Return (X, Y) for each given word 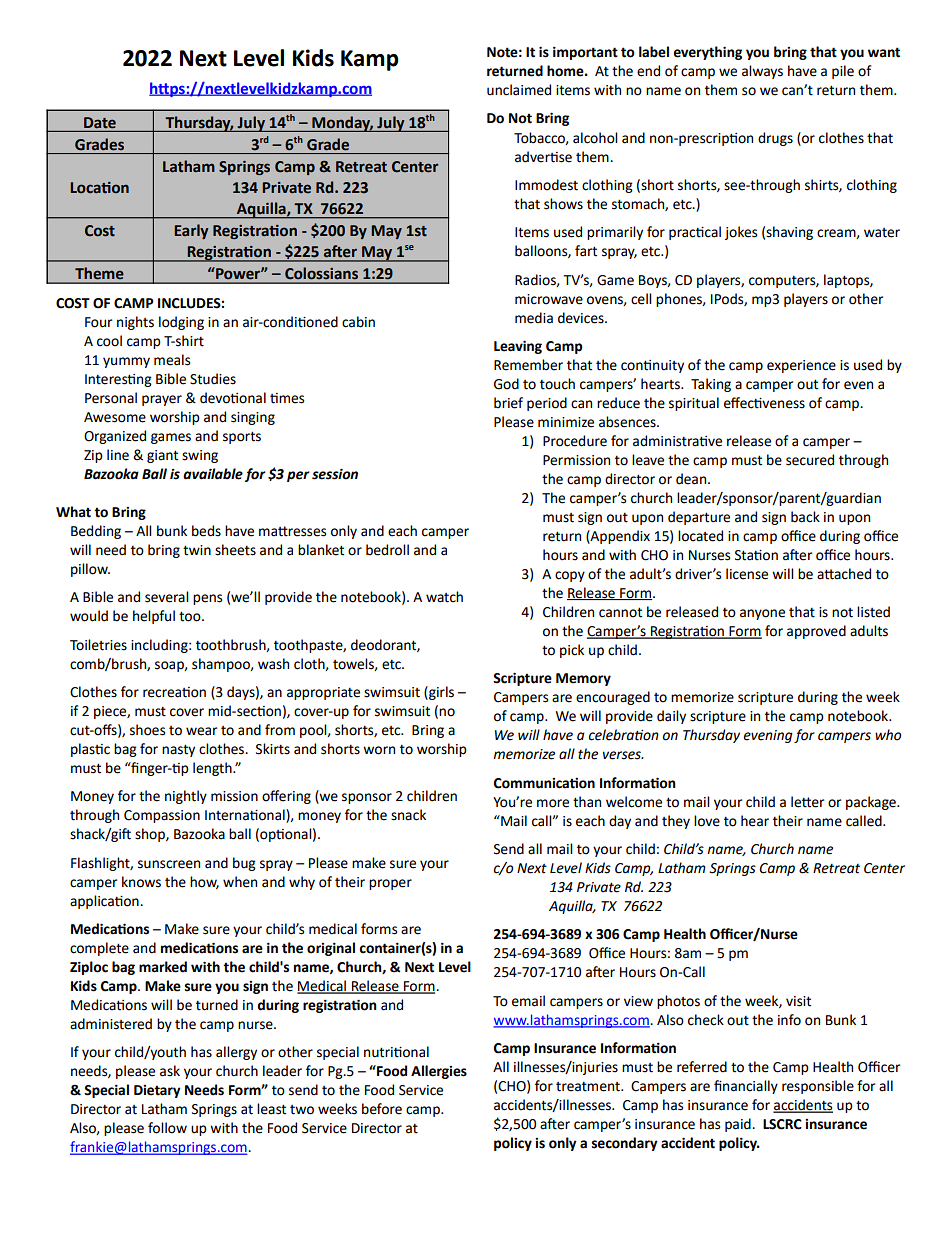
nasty (178, 750)
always (762, 72)
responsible (818, 1087)
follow (167, 1128)
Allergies (439, 1072)
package (872, 803)
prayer (162, 400)
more (553, 803)
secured (810, 460)
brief (508, 403)
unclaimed (519, 90)
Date (100, 122)
